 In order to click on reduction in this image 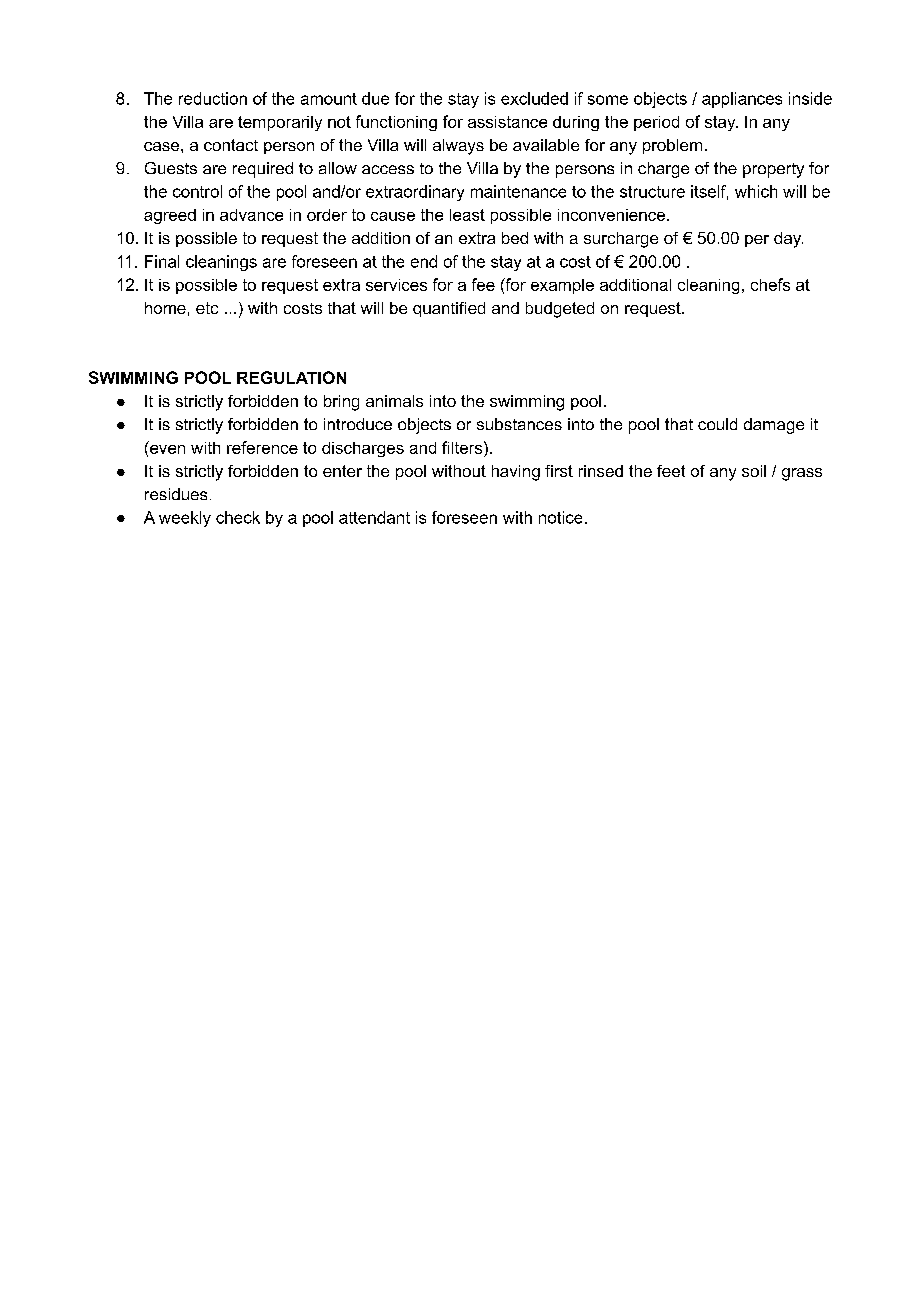, I will do `click(213, 98)`.
